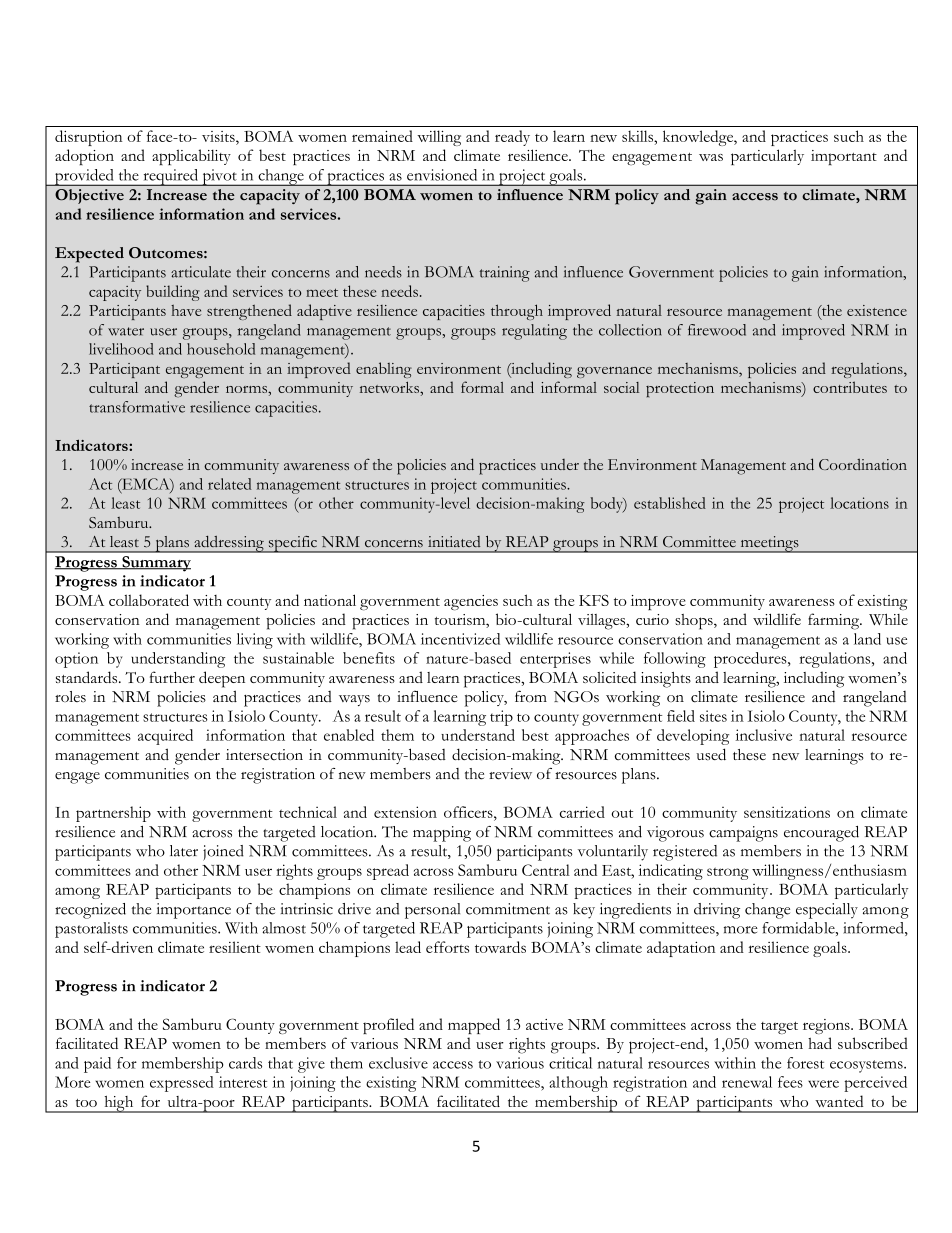  What do you see at coordinates (398, 1063) in the image?
I see `exclusive` at bounding box center [398, 1063].
